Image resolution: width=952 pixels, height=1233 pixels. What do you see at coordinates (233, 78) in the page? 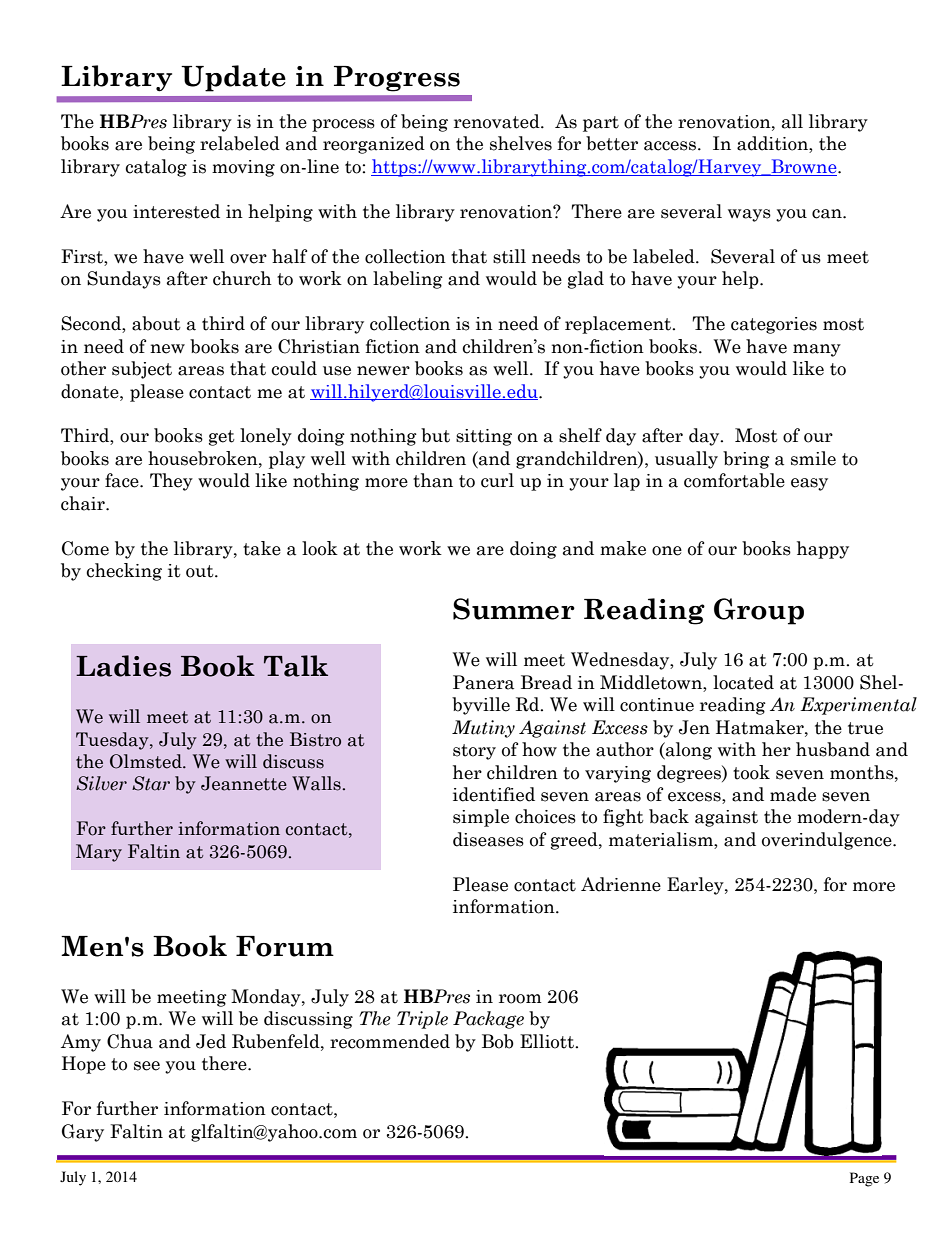
I see `Update` at bounding box center [233, 78].
